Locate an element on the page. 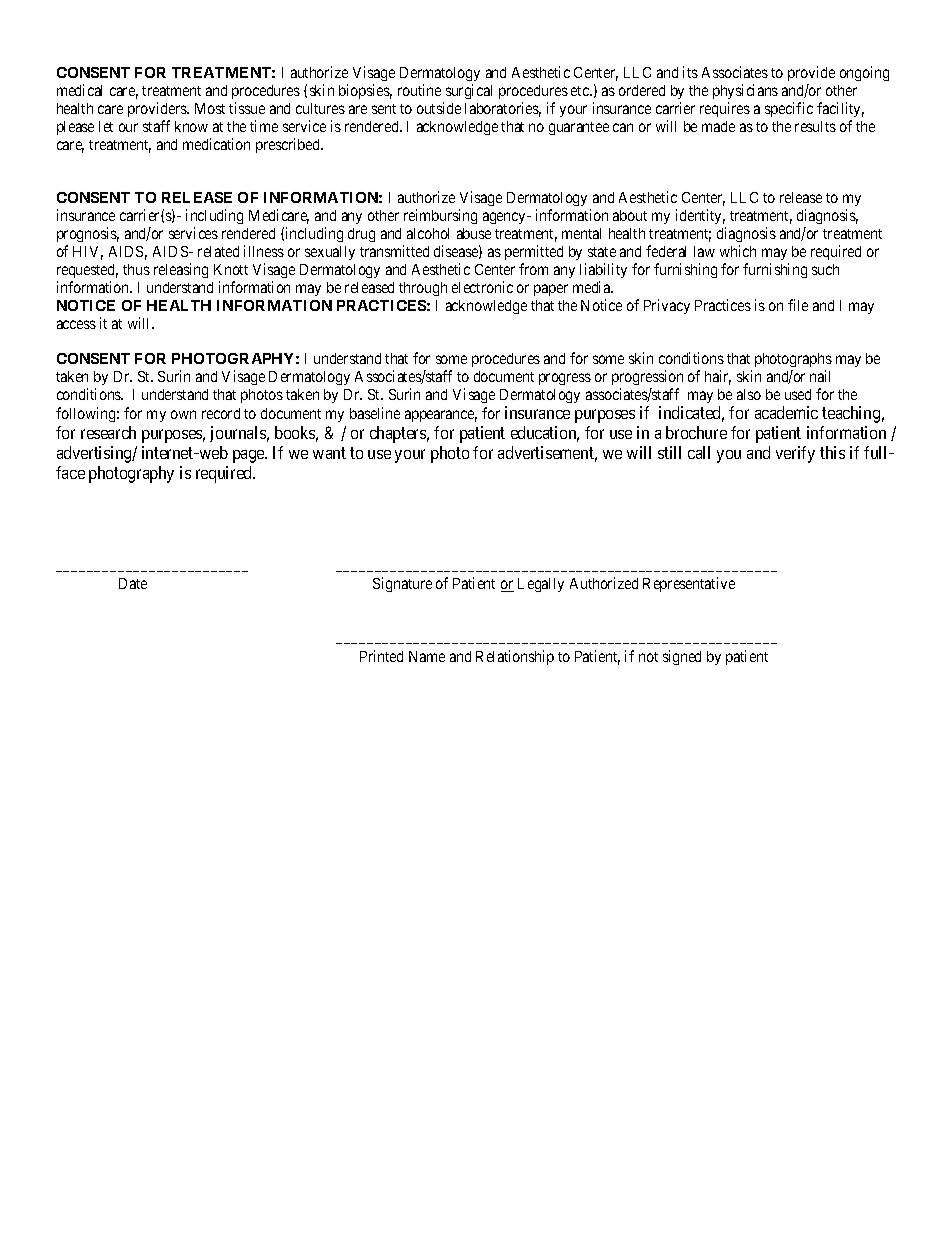 The image size is (952, 1233). page is located at coordinates (249, 456).
